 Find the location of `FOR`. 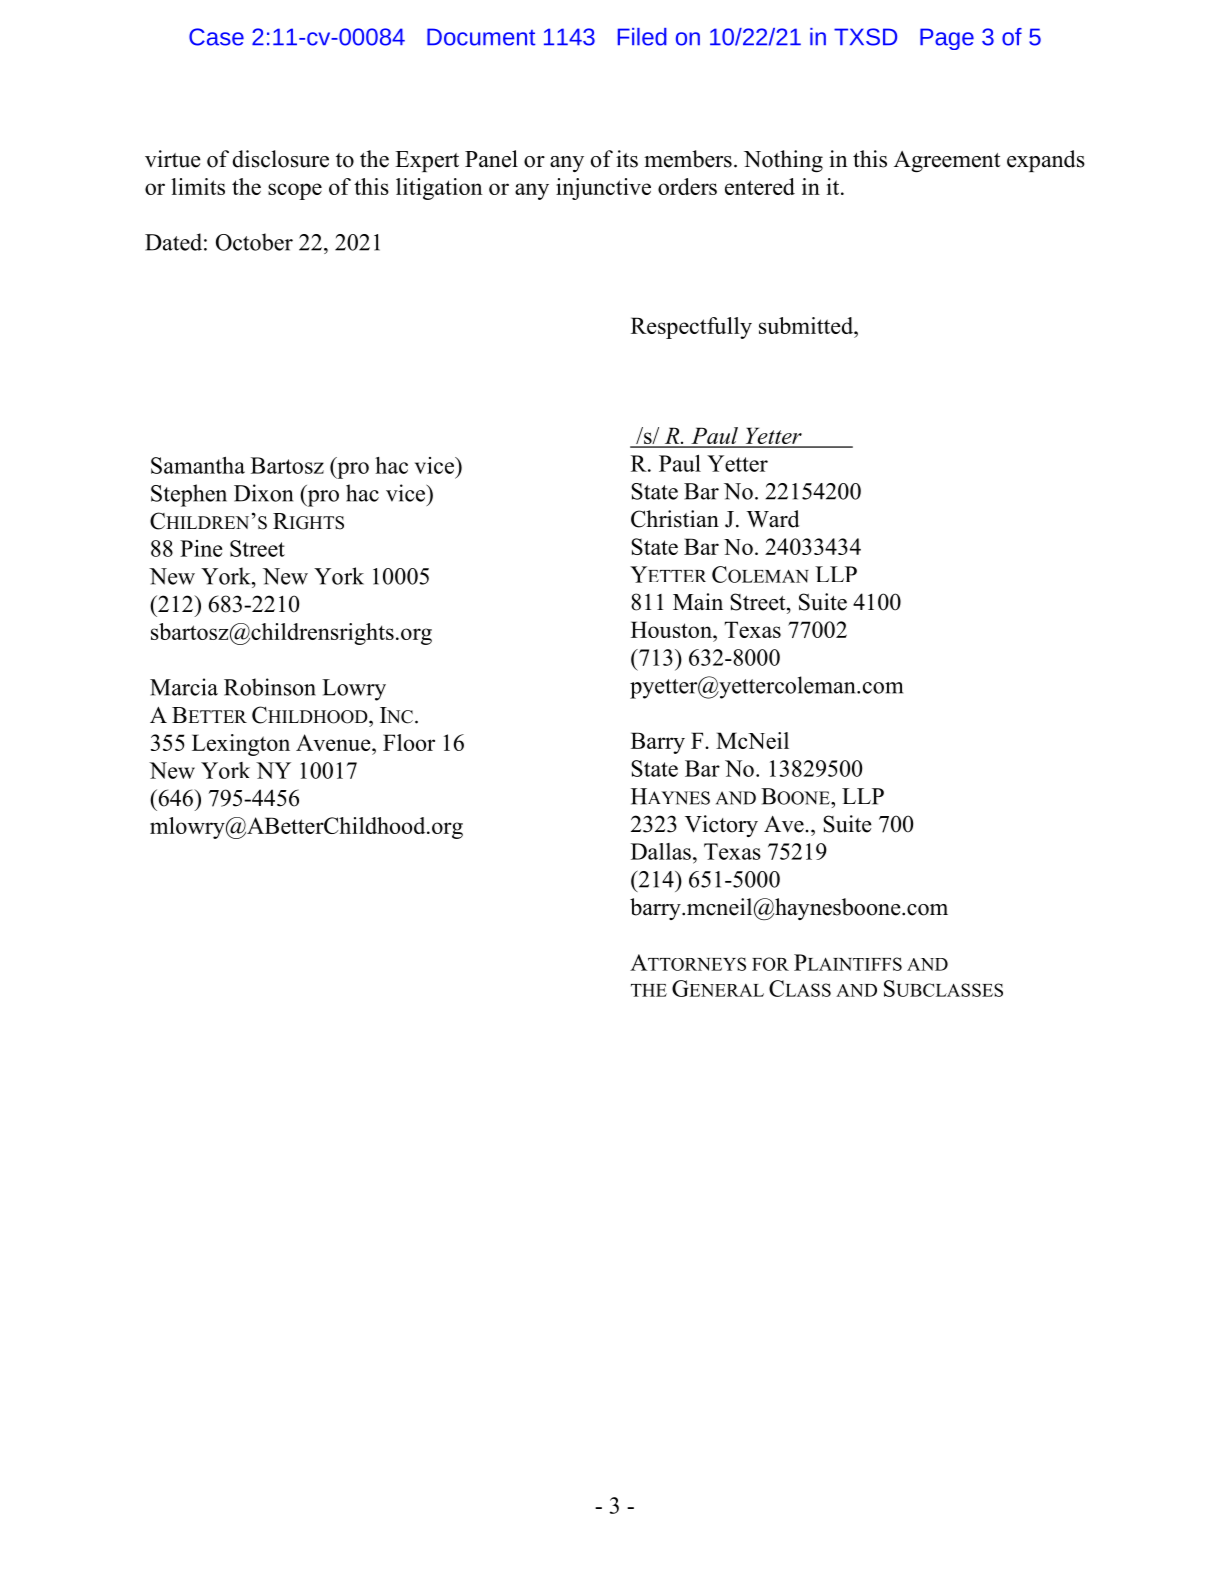

FOR is located at coordinates (770, 964).
